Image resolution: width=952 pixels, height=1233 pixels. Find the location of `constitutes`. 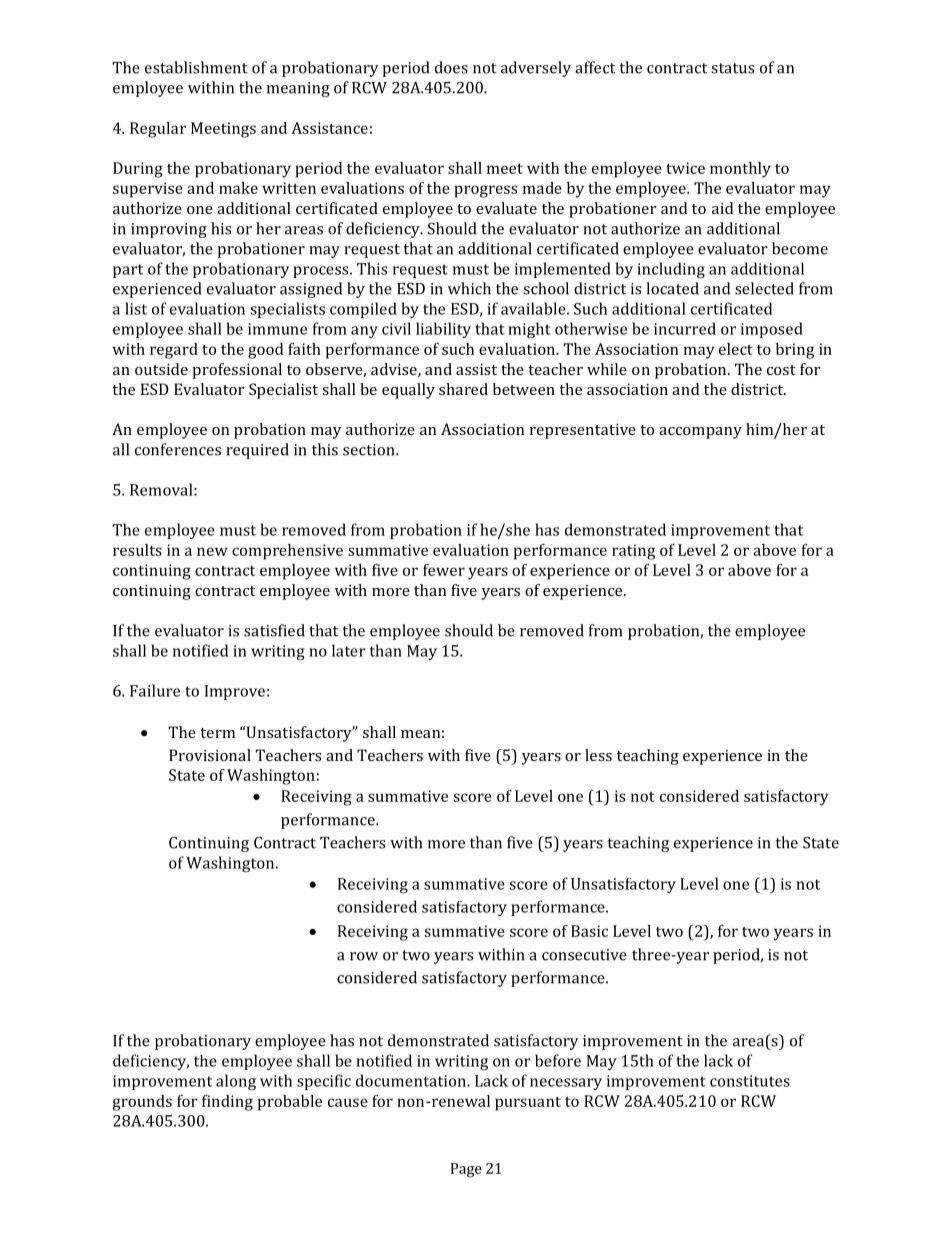

constitutes is located at coordinates (750, 1081).
